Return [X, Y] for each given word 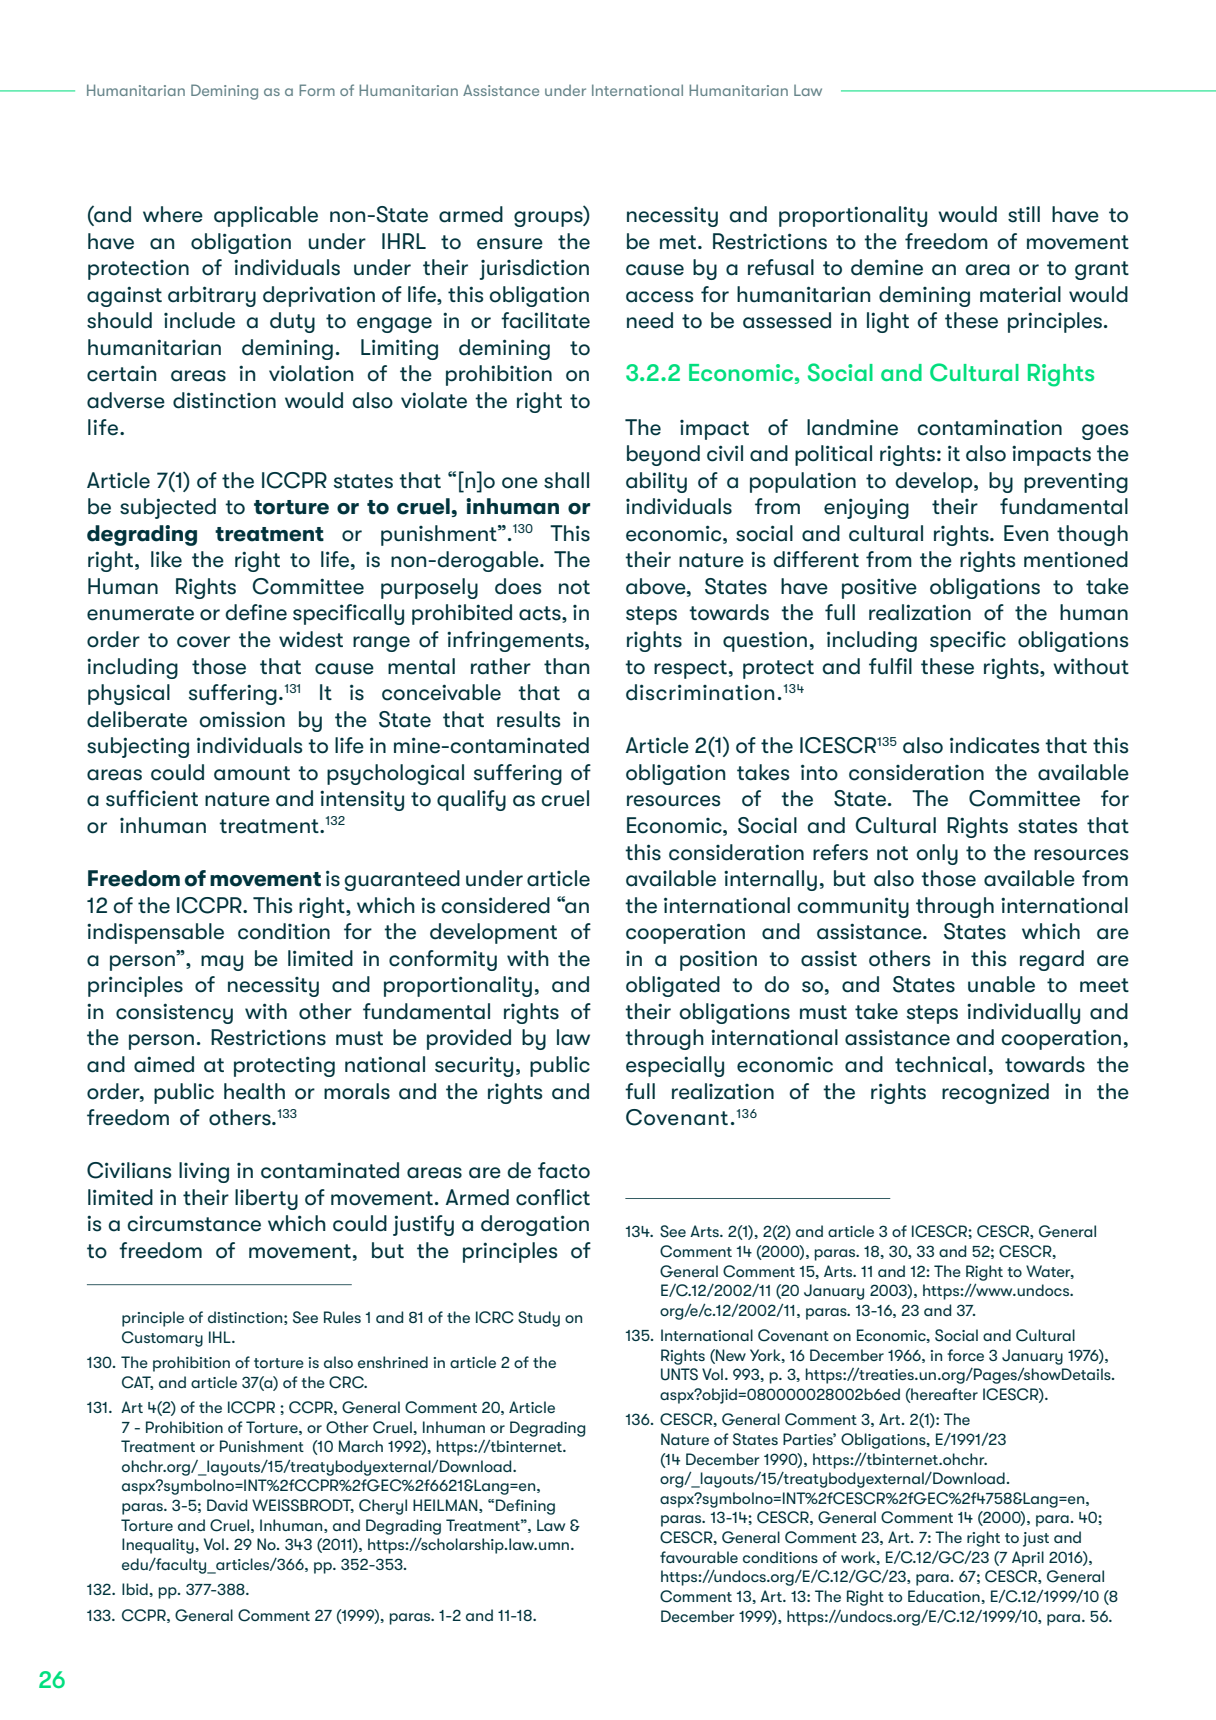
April [1028, 1559]
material [1020, 294]
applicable [266, 216]
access [659, 297]
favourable [699, 1557]
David [227, 1505]
